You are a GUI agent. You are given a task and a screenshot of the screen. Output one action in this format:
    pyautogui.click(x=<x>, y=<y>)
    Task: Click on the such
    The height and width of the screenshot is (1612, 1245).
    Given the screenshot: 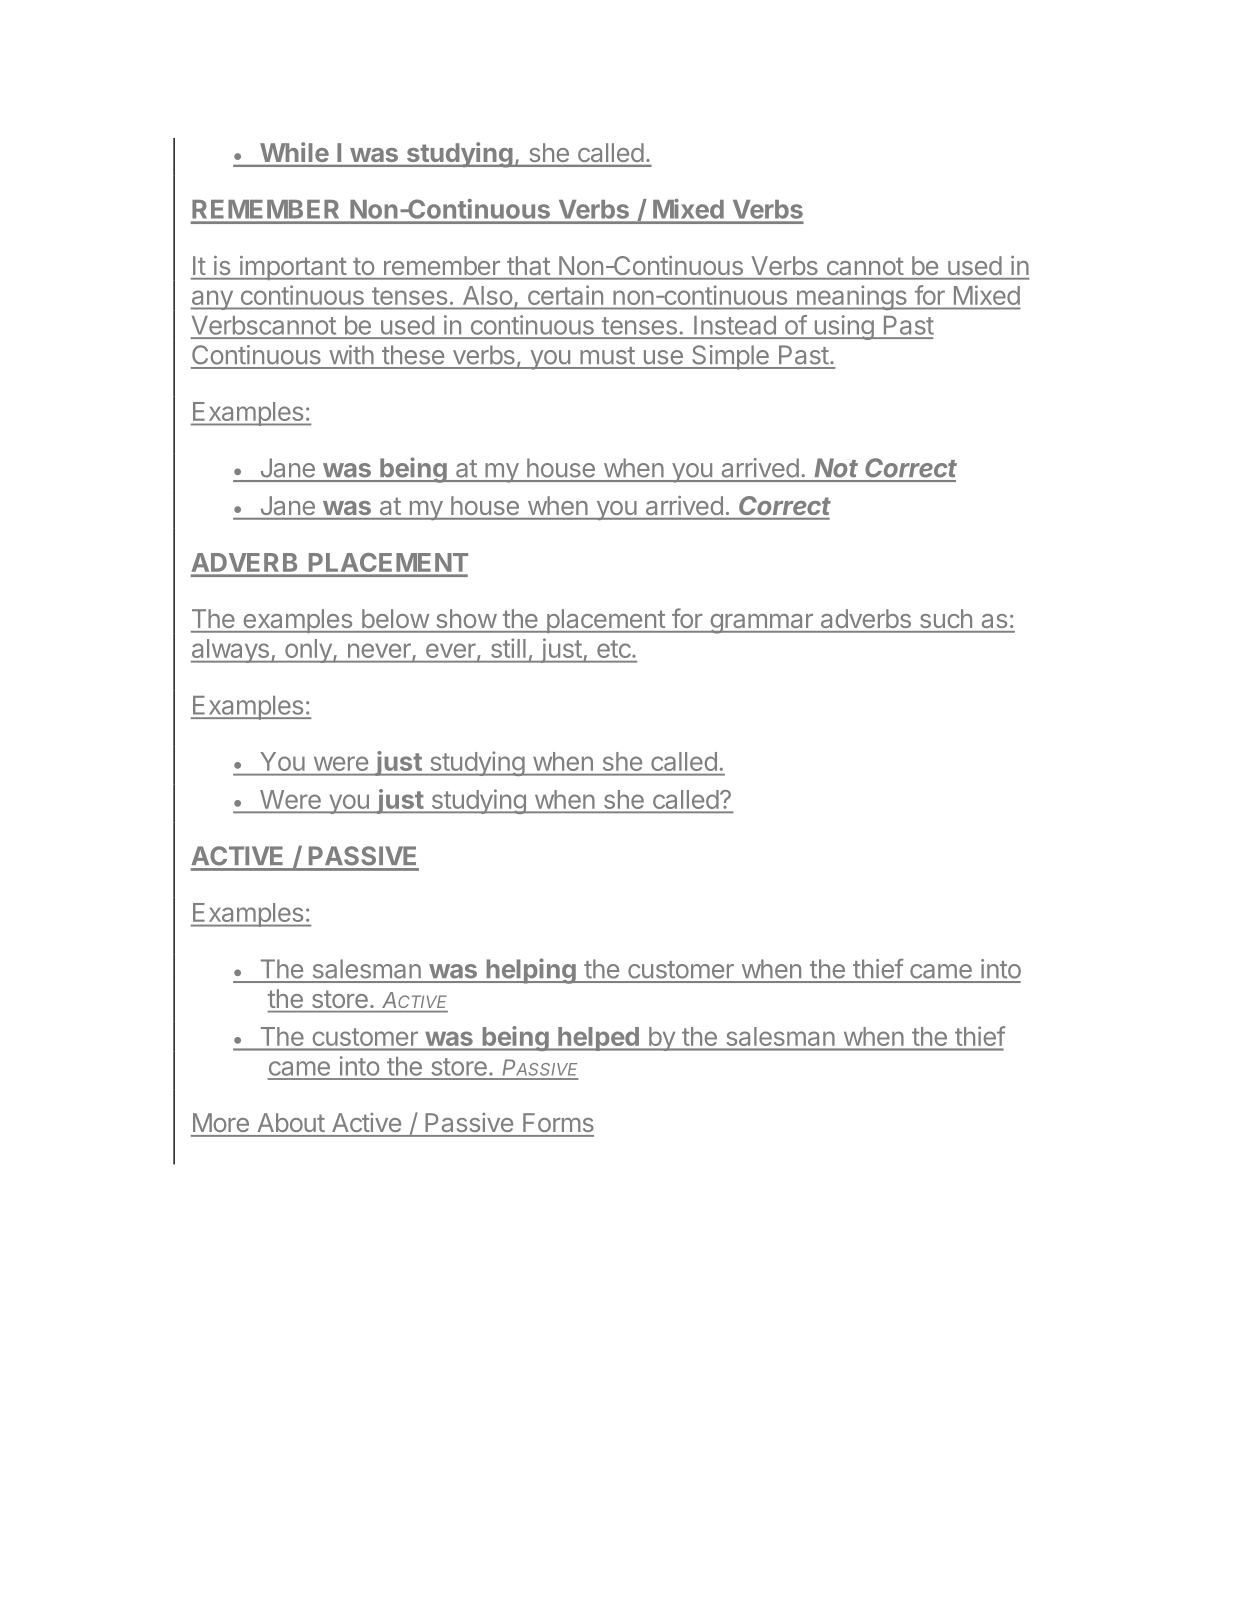 What is the action you would take?
    pyautogui.click(x=946, y=618)
